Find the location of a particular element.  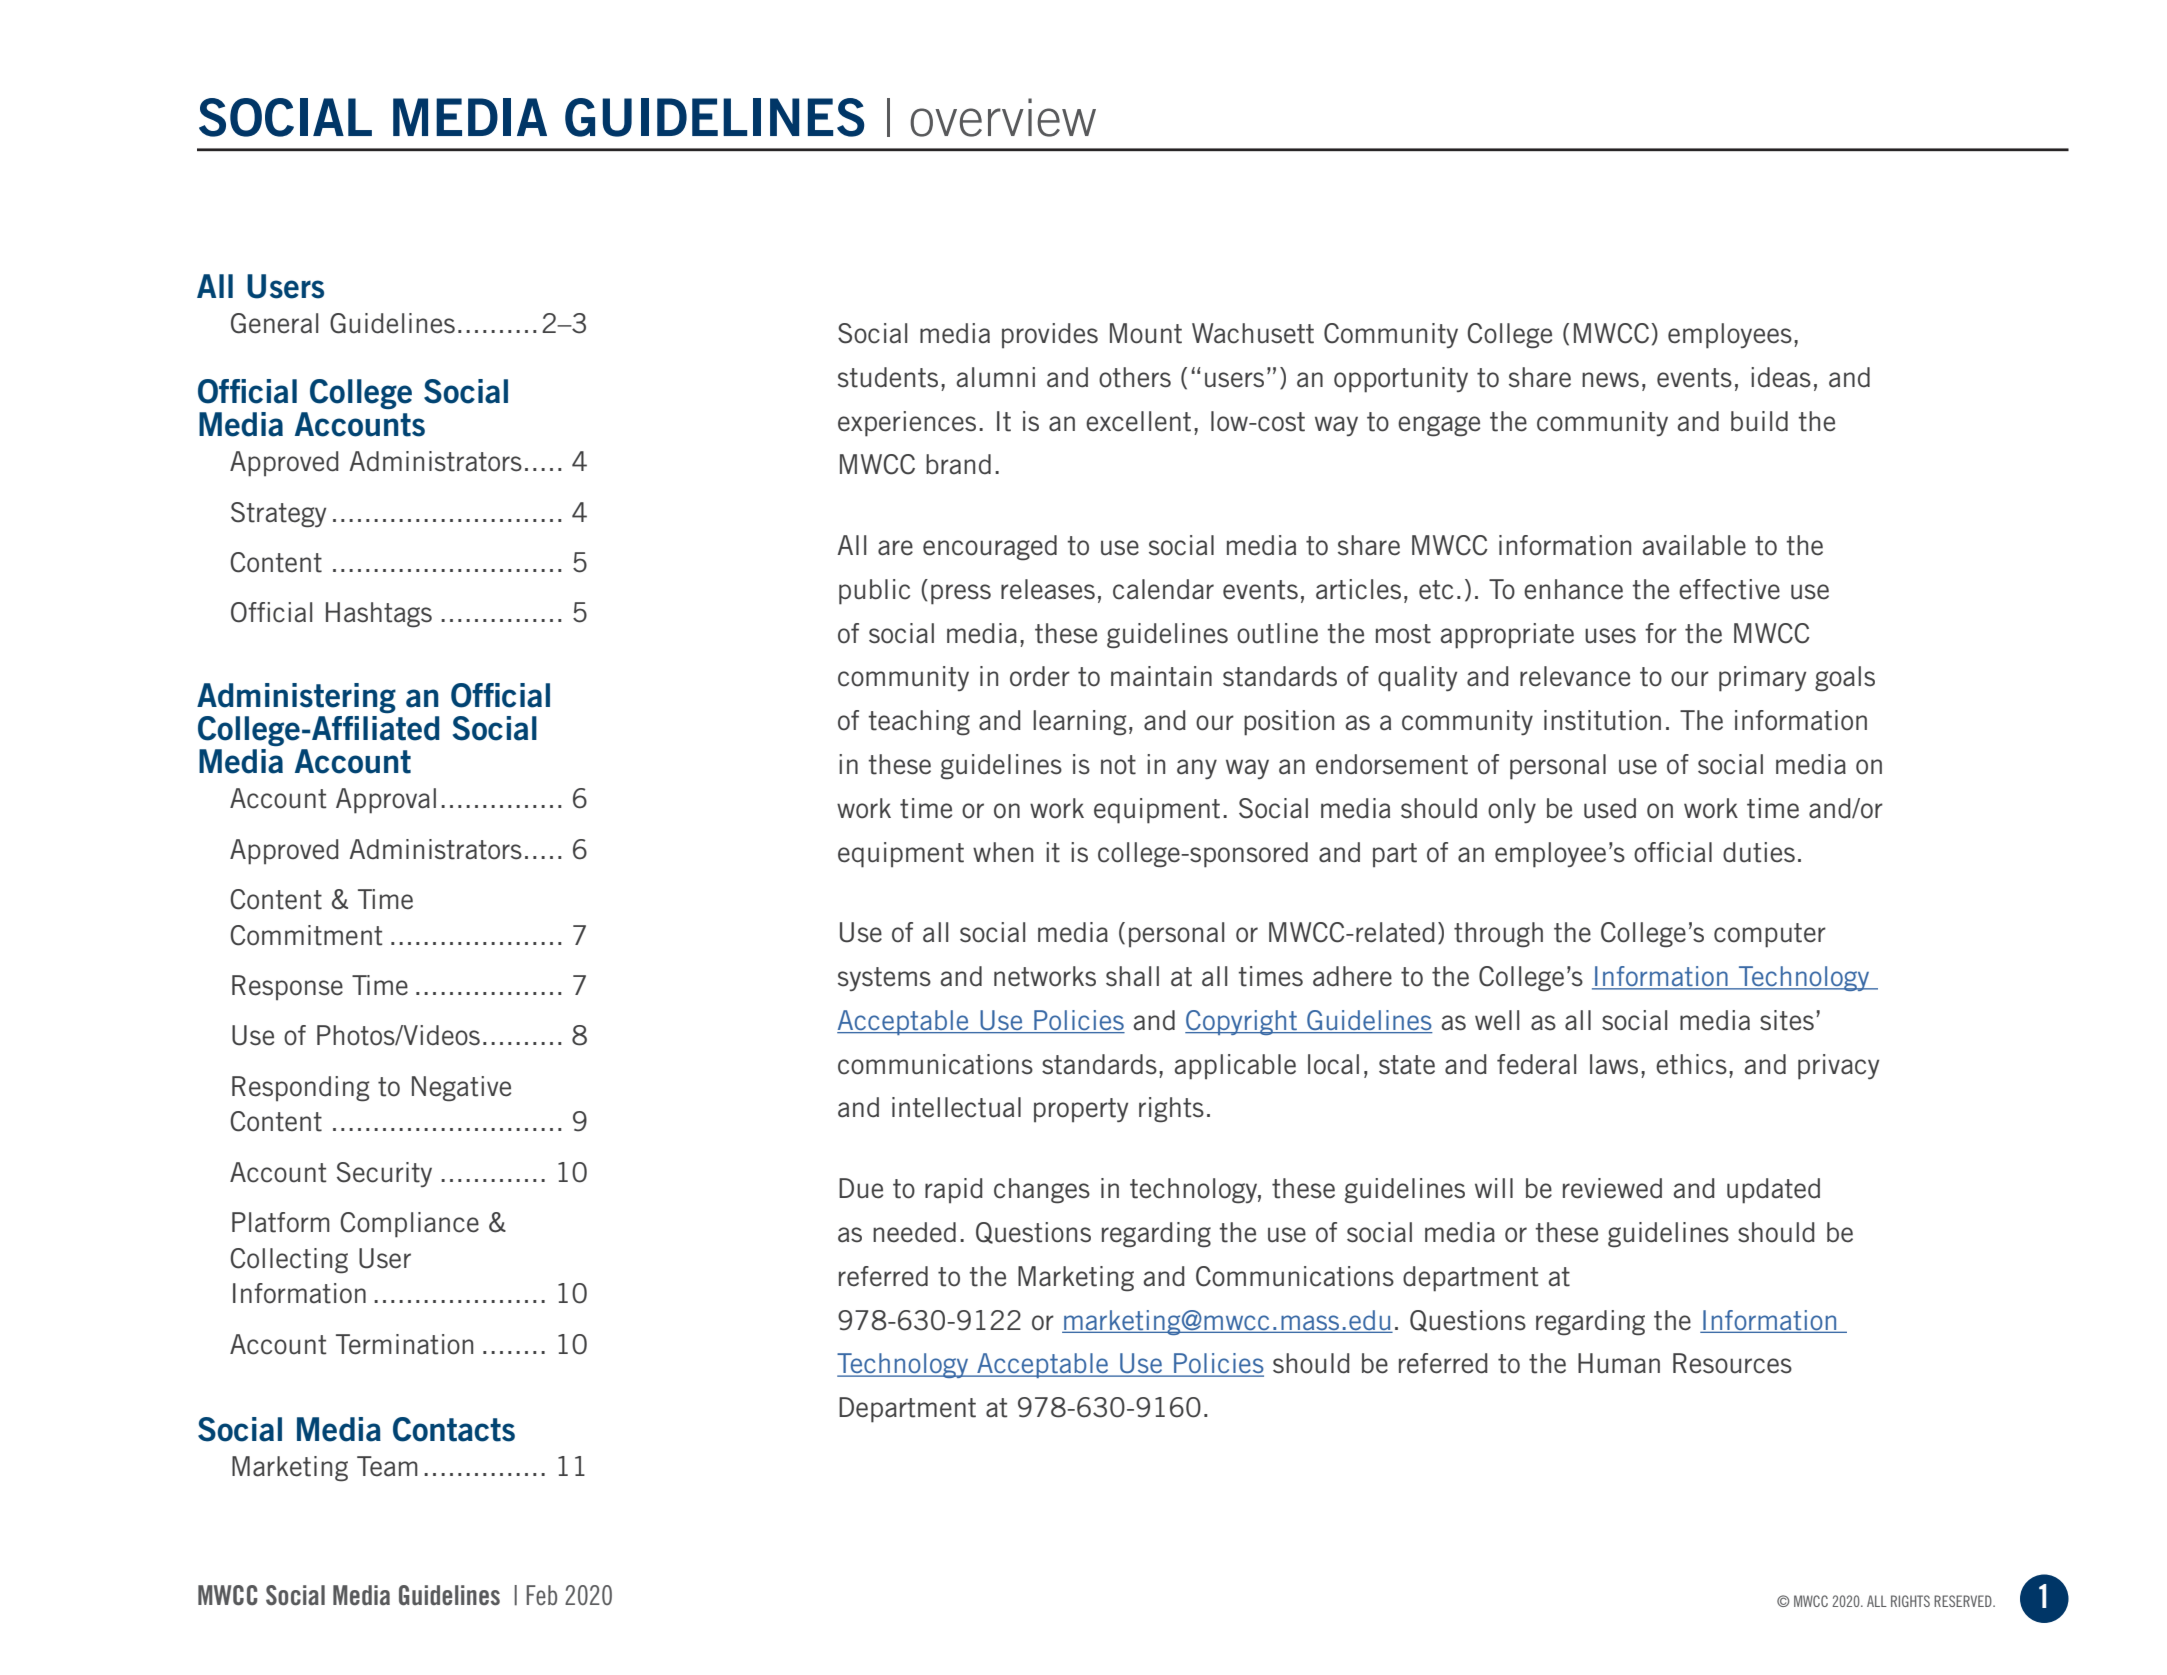

releases is located at coordinates (1048, 589).
